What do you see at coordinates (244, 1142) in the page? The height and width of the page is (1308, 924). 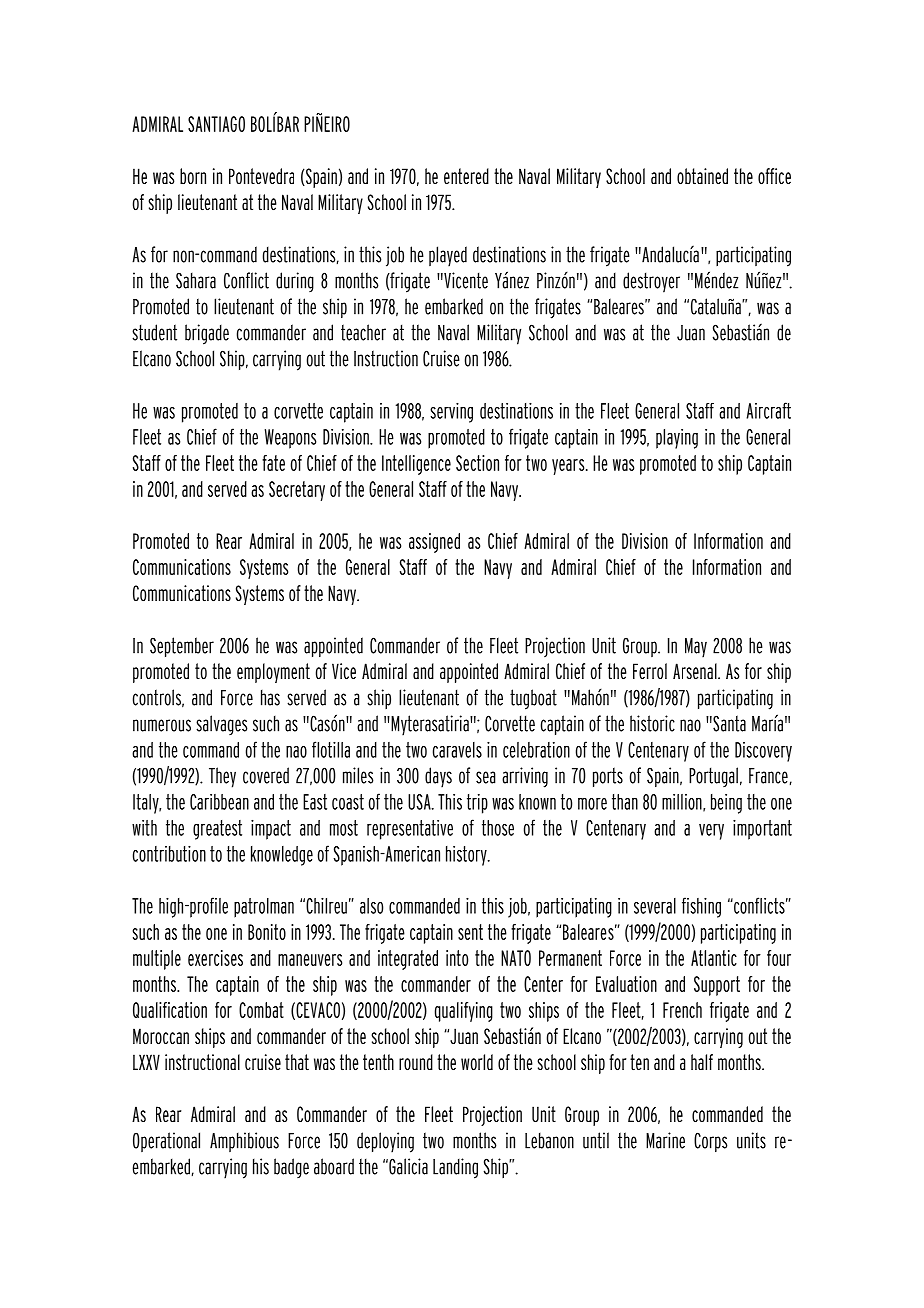 I see `Amphibious` at bounding box center [244, 1142].
